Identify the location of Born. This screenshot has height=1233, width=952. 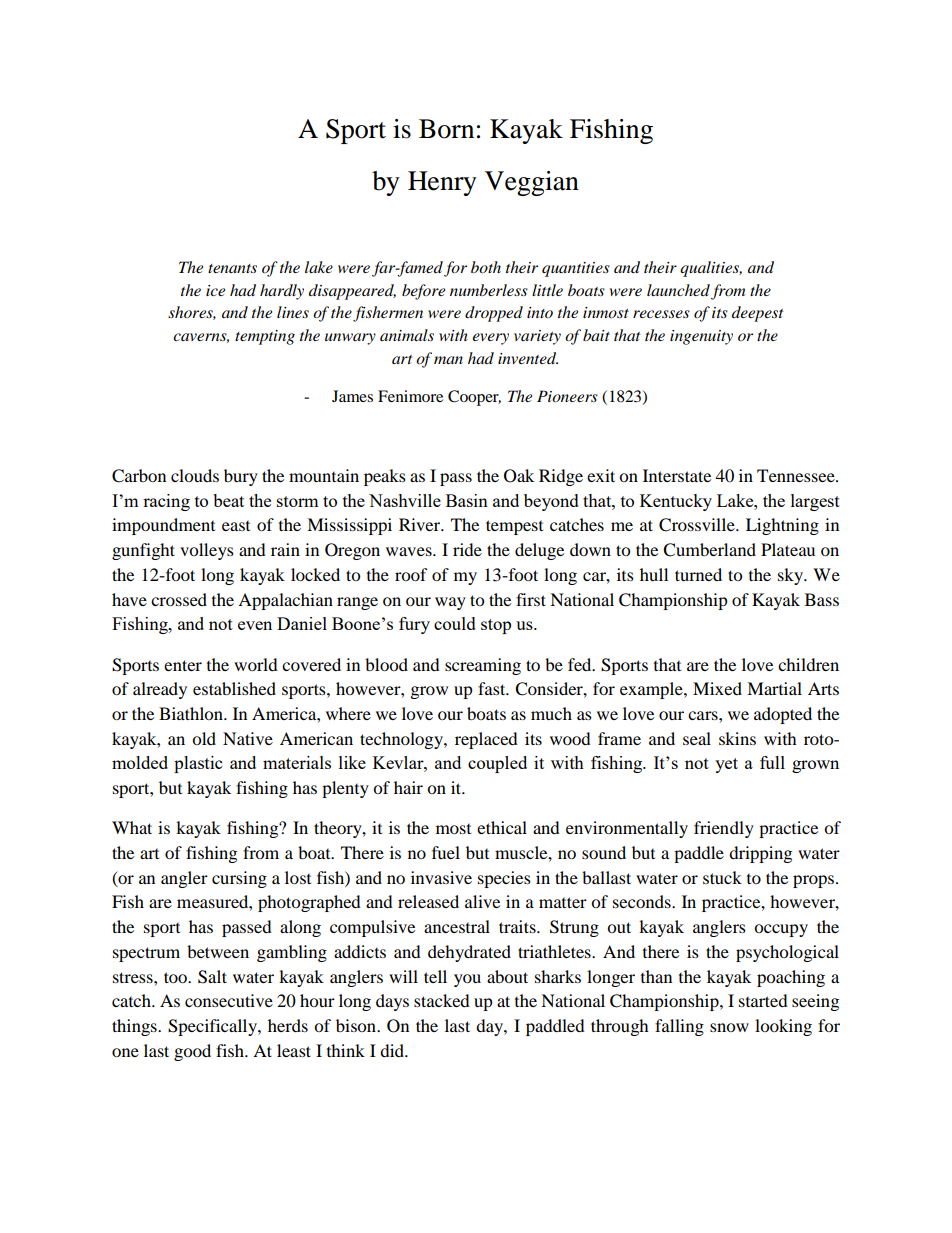
(446, 129).
